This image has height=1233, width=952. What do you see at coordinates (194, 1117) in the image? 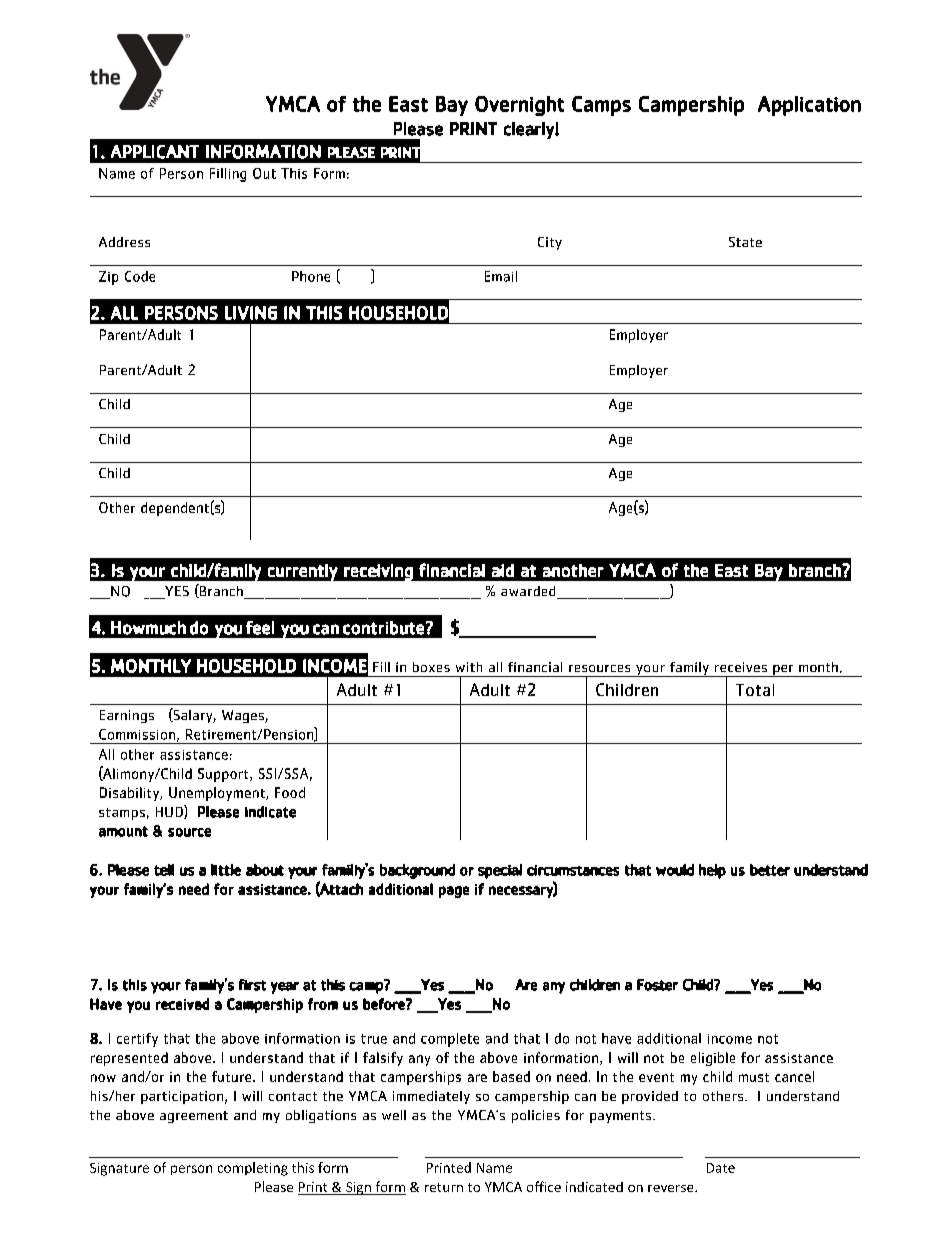
I see `agreement` at bounding box center [194, 1117].
